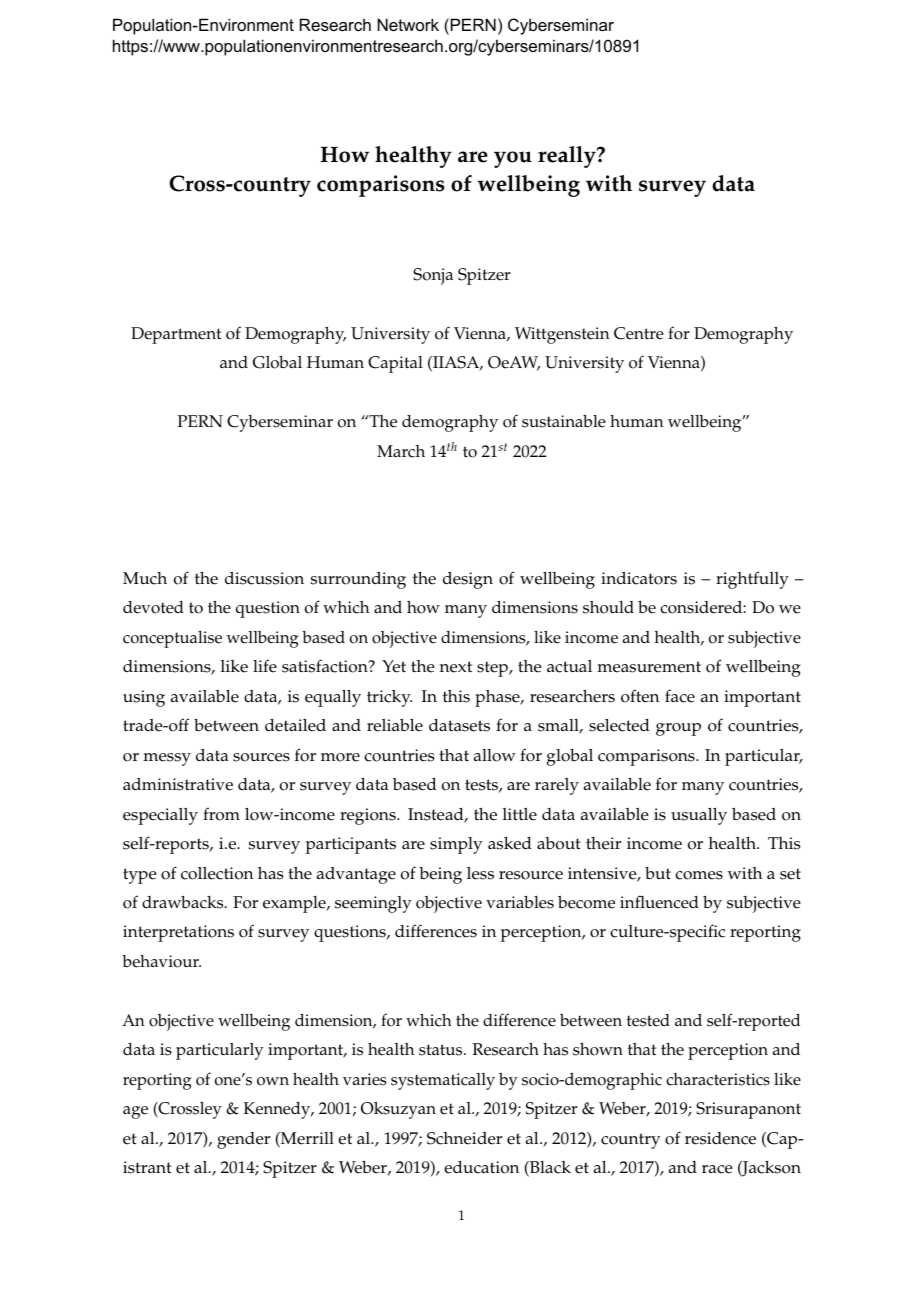  What do you see at coordinates (468, 580) in the image?
I see `design` at bounding box center [468, 580].
